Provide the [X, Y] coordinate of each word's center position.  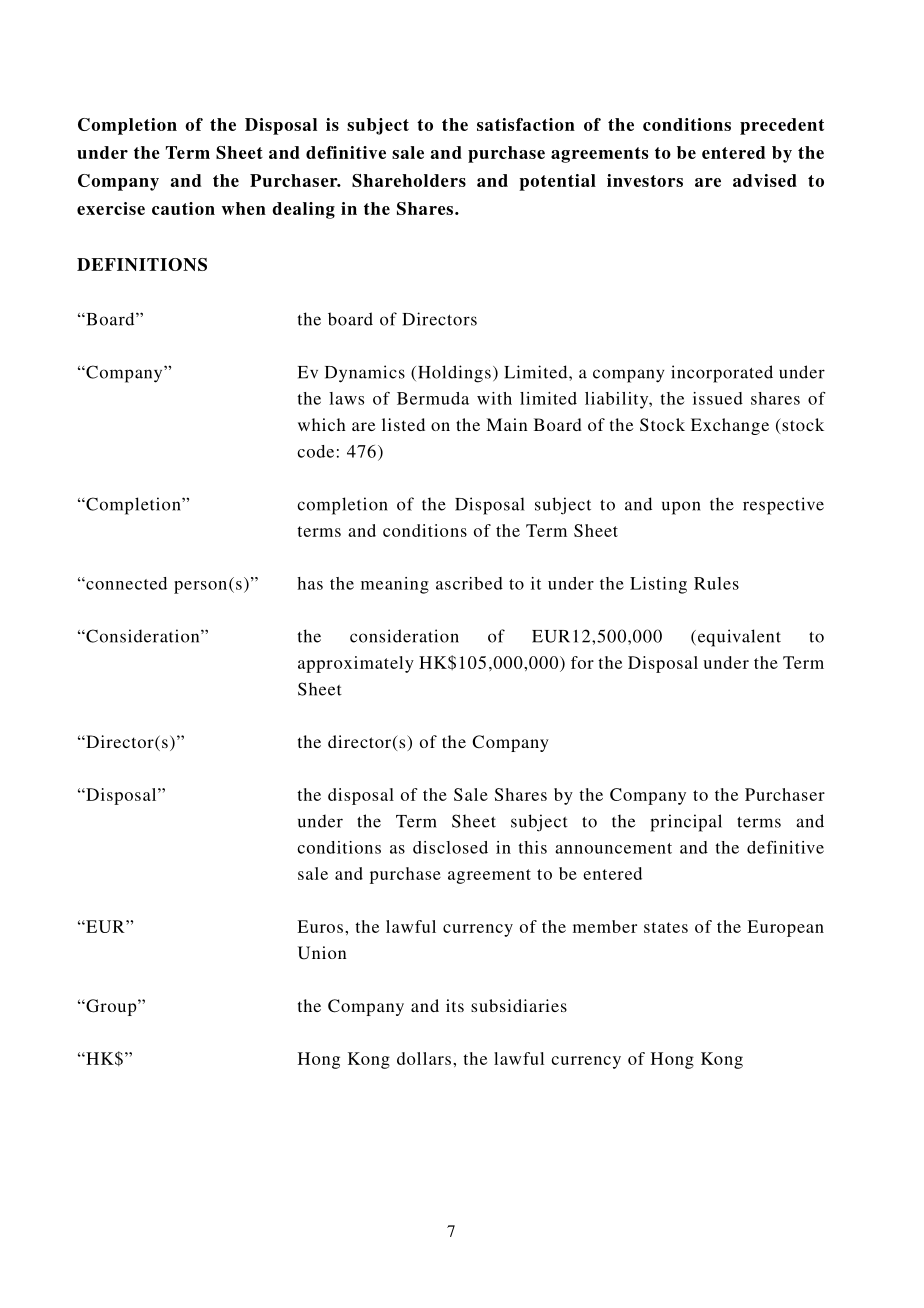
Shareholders [409, 180]
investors [645, 180]
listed [403, 424]
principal [686, 823]
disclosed [450, 847]
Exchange [730, 426]
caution [183, 208]
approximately [356, 664]
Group [111, 1007]
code [315, 451]
